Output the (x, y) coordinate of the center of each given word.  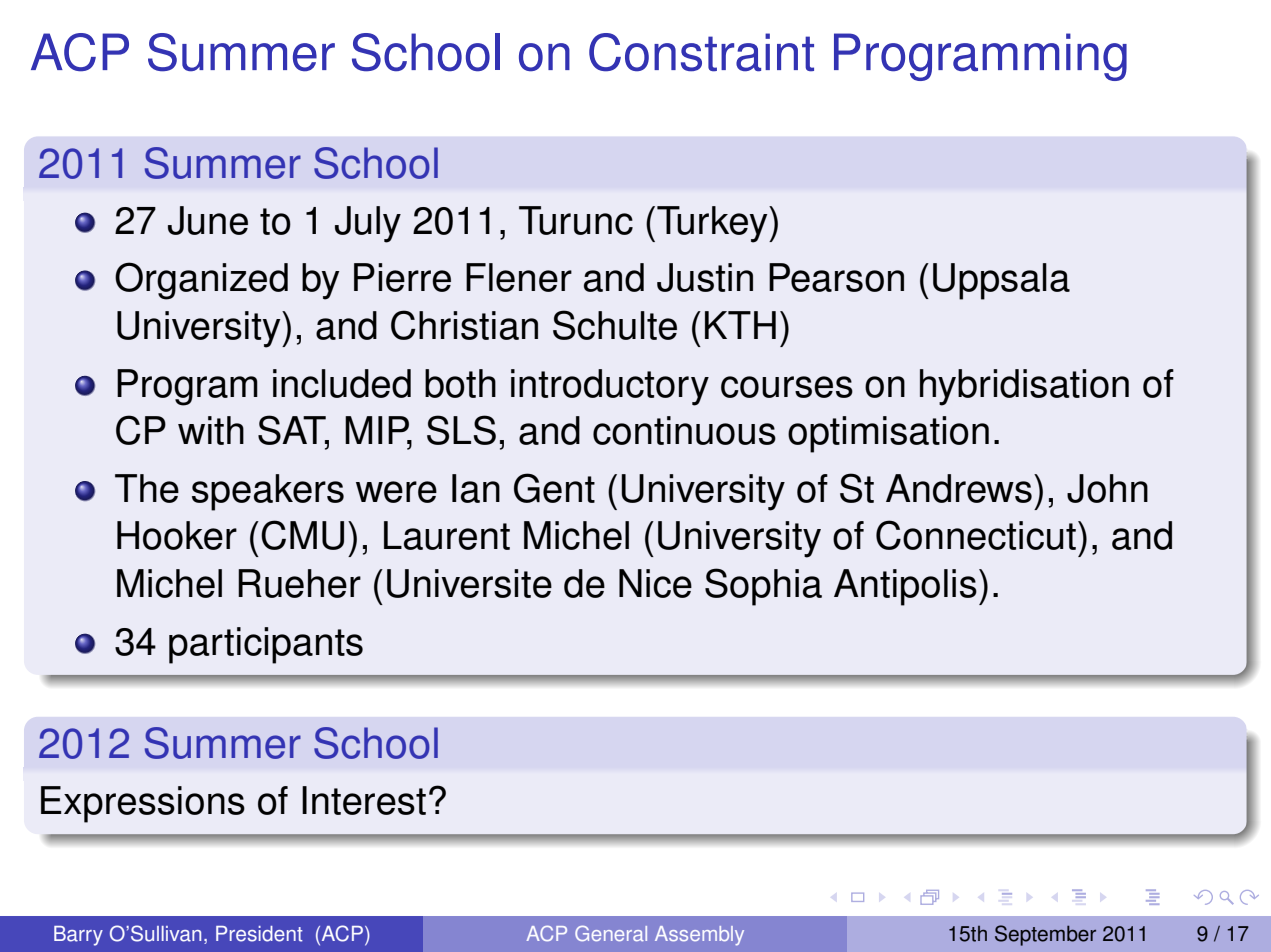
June (208, 220)
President (259, 934)
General (611, 933)
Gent (554, 488)
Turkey (713, 224)
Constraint (701, 52)
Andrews (959, 488)
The (147, 488)
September (1045, 935)
